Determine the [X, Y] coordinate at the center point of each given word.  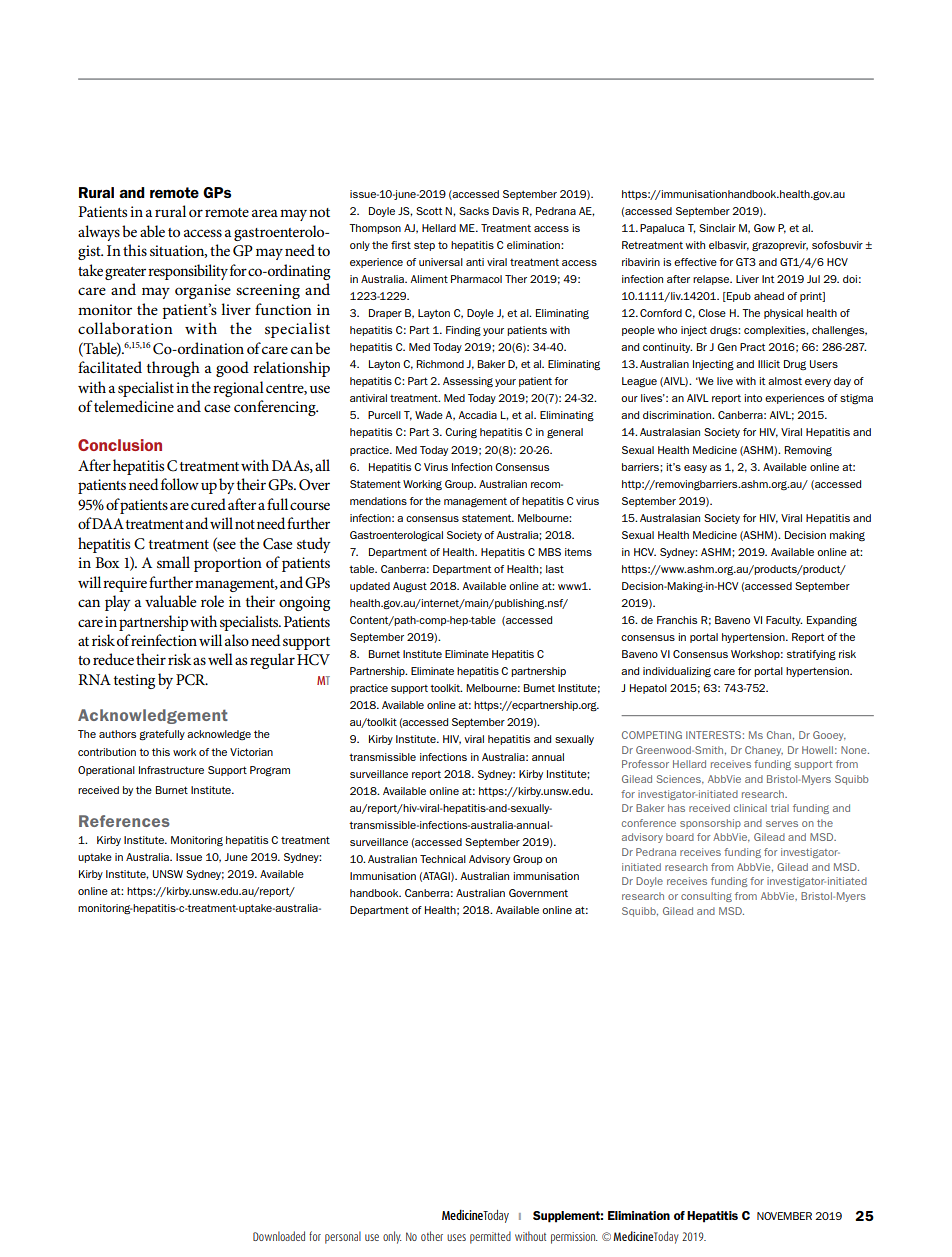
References [124, 821]
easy [695, 469]
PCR [192, 680]
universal [441, 262]
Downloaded [279, 1236]
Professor [645, 764]
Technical [443, 859]
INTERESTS [713, 735]
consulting [706, 897]
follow [180, 484]
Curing [461, 433]
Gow [764, 228]
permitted [490, 1237]
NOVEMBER [784, 1216]
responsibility [188, 272]
